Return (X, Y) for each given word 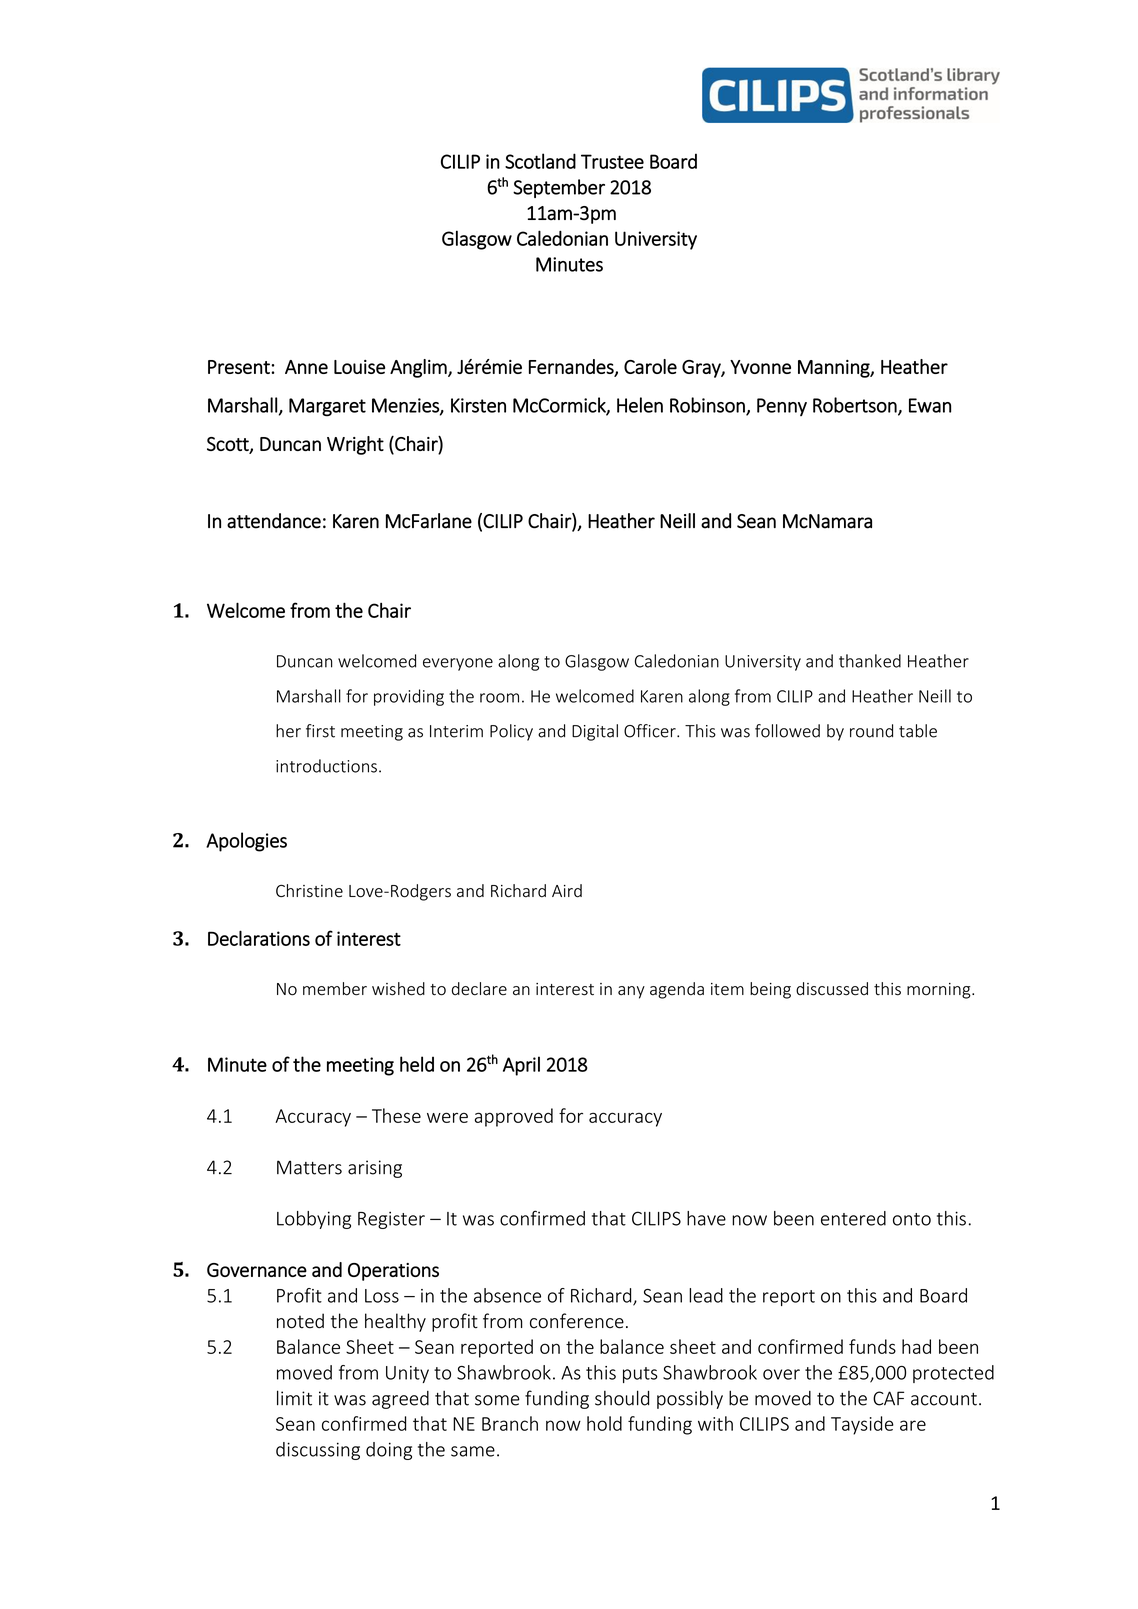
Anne (306, 367)
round (871, 731)
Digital (595, 732)
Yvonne (760, 367)
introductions (326, 766)
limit (294, 1398)
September (559, 188)
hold (604, 1423)
